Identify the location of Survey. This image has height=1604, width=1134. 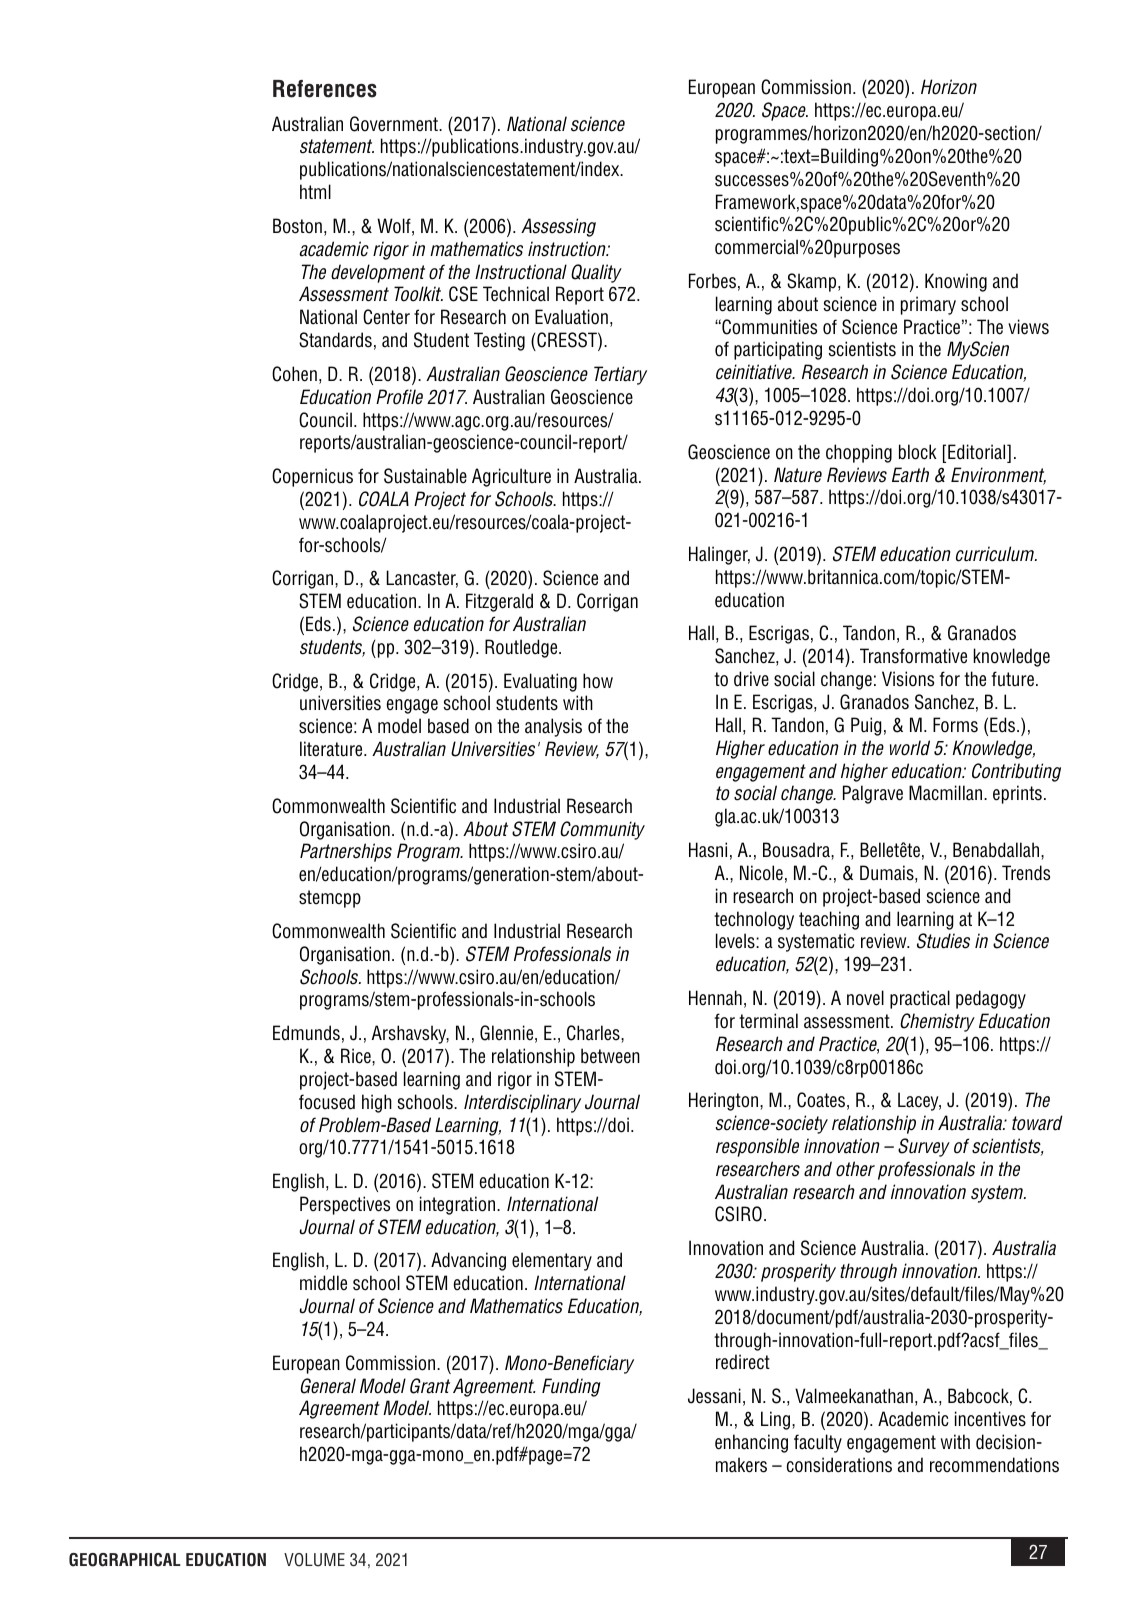
(924, 1147).
